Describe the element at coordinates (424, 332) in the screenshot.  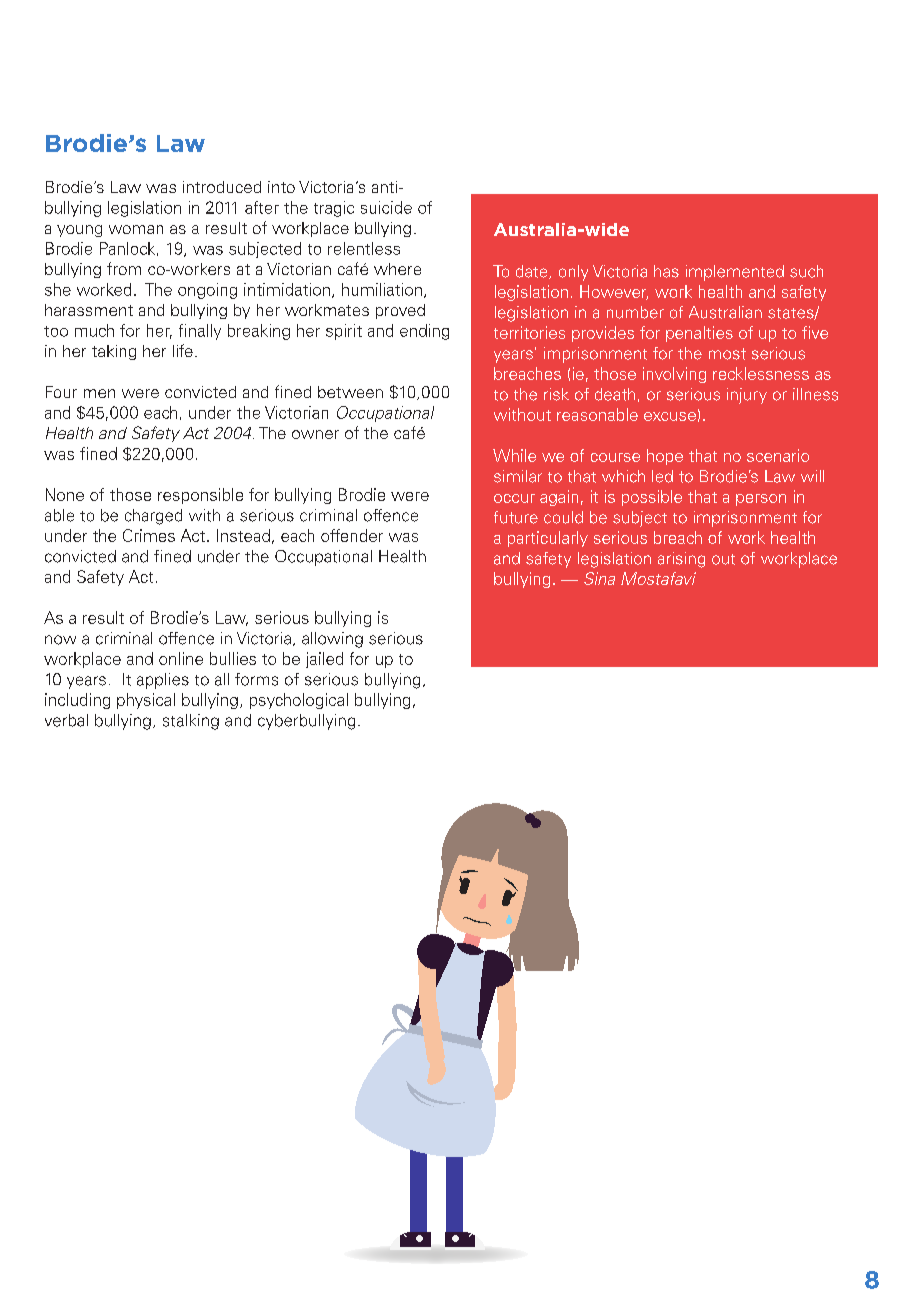
I see `ending` at that location.
